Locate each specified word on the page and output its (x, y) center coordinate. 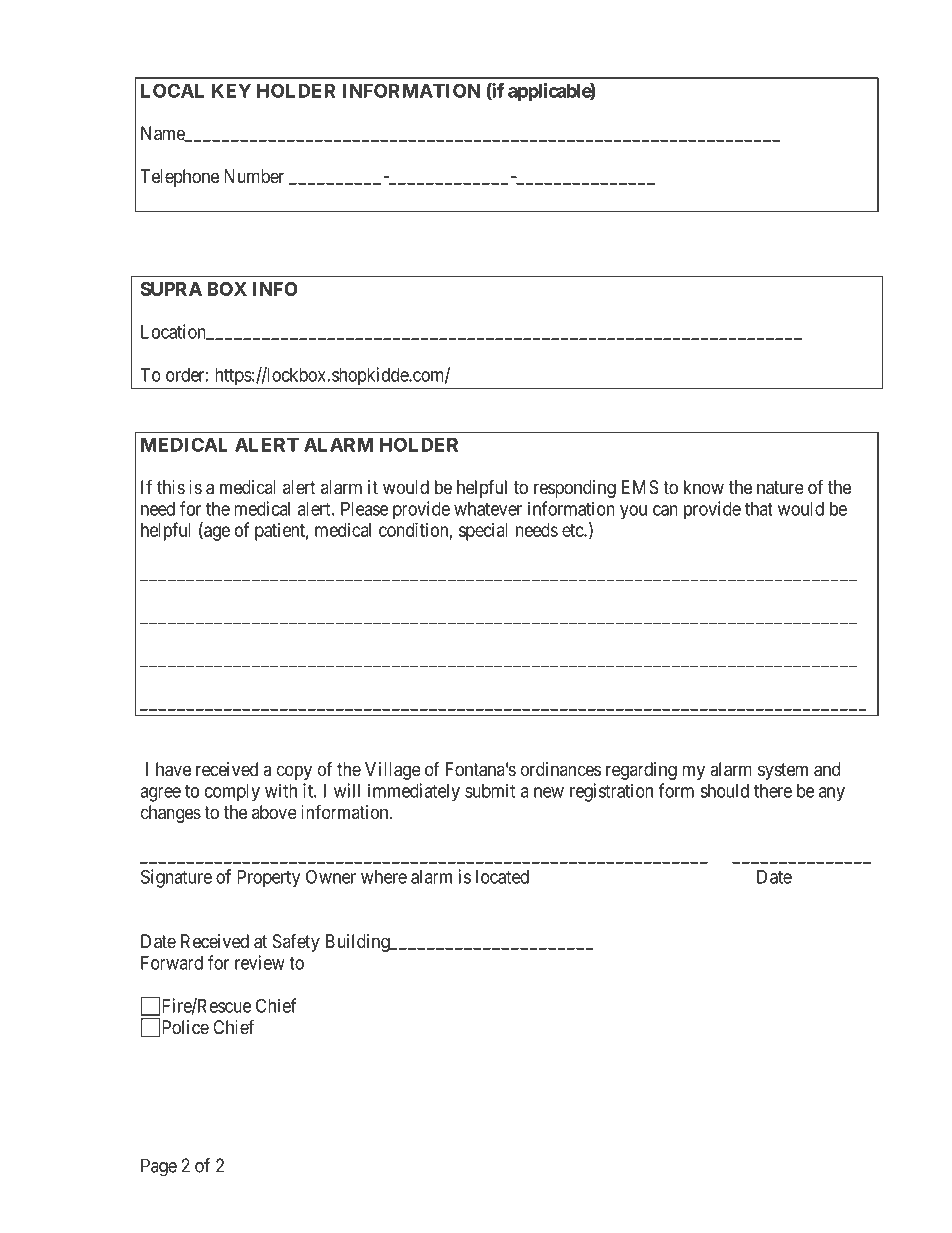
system (783, 771)
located (502, 877)
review (260, 962)
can (665, 510)
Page (159, 1167)
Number (254, 176)
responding (575, 489)
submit (490, 790)
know (704, 487)
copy (294, 772)
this (171, 487)
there (773, 791)
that (759, 509)
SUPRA (171, 289)
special (483, 531)
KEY (231, 91)
